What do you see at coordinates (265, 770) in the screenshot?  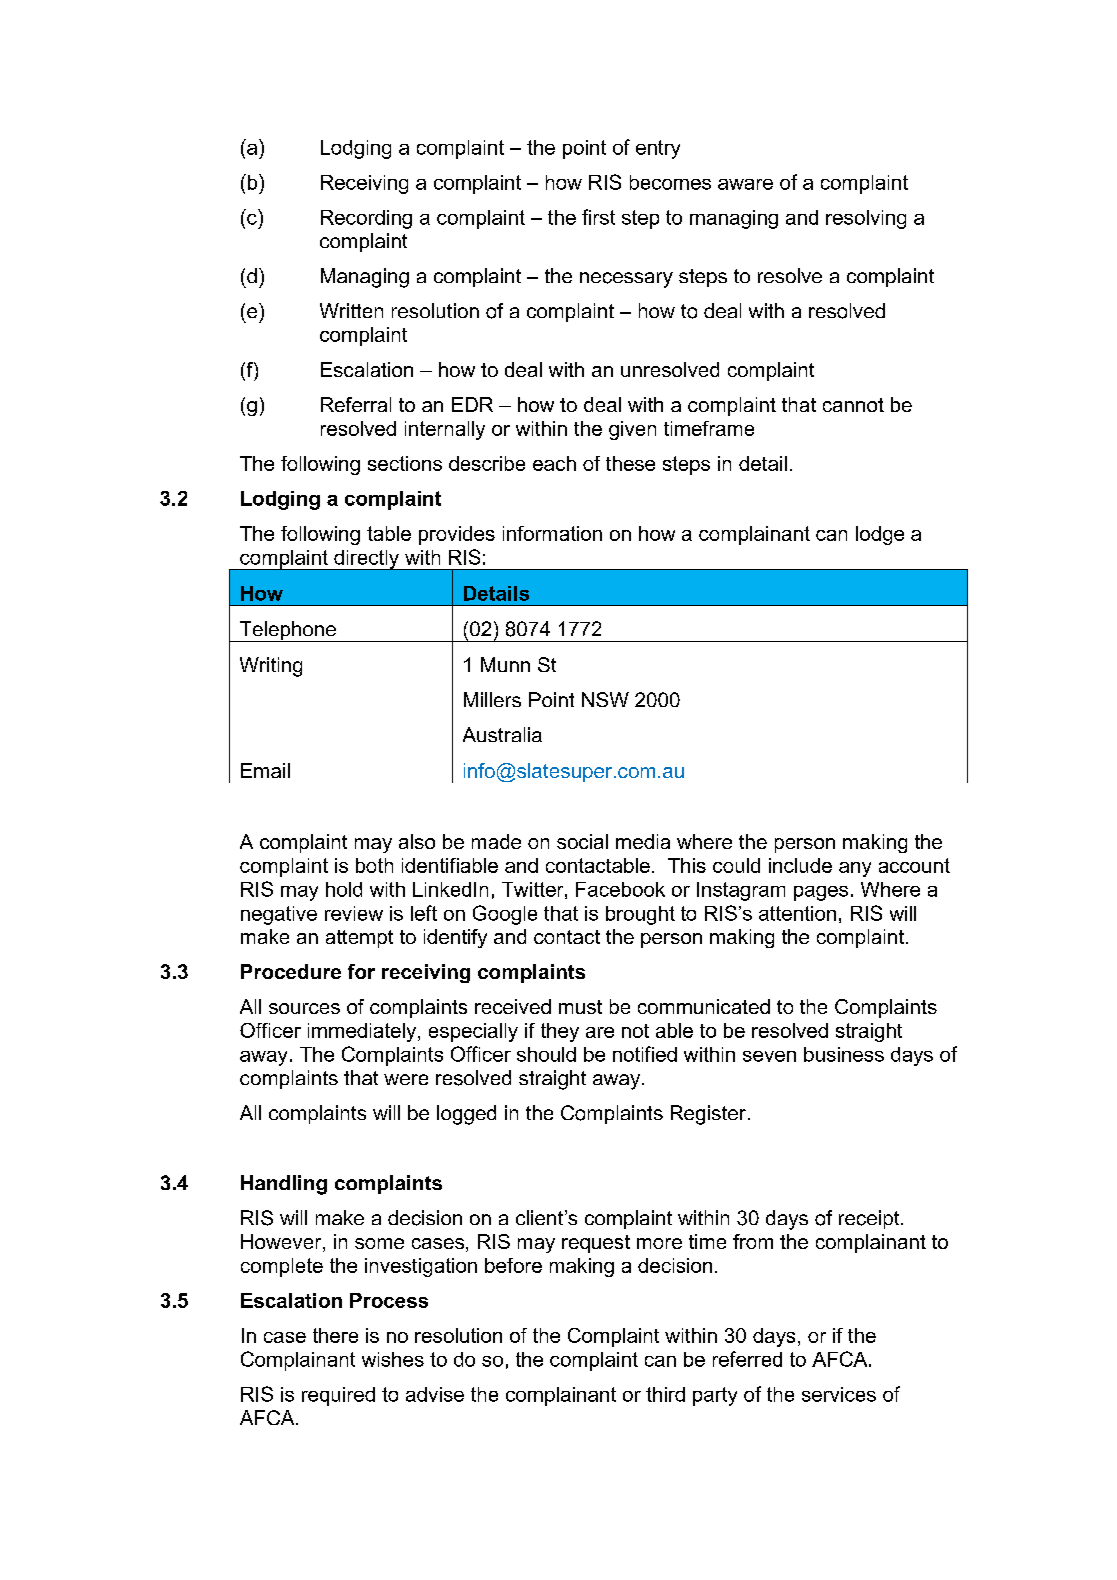 I see `Email` at bounding box center [265, 770].
